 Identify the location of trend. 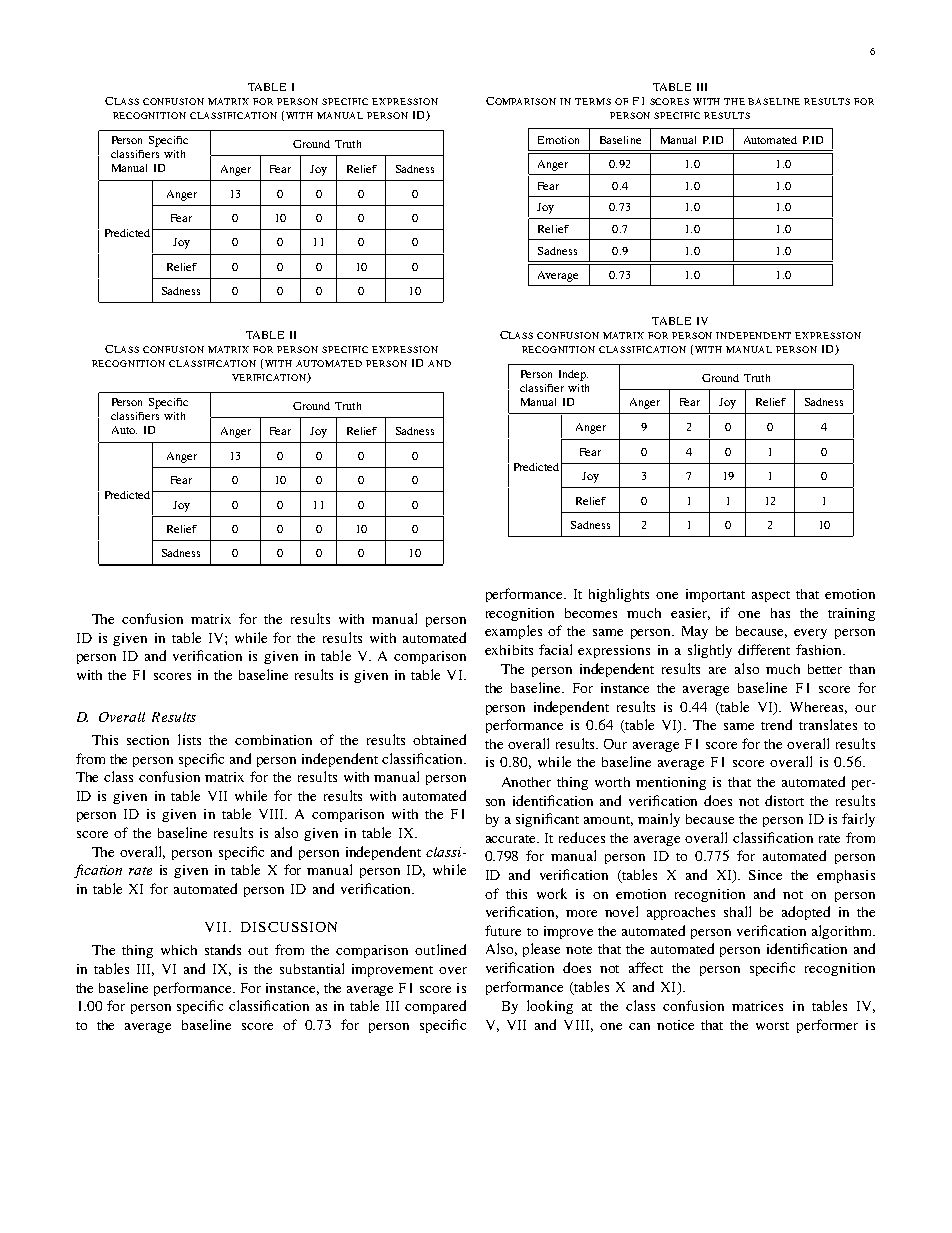
(776, 724).
